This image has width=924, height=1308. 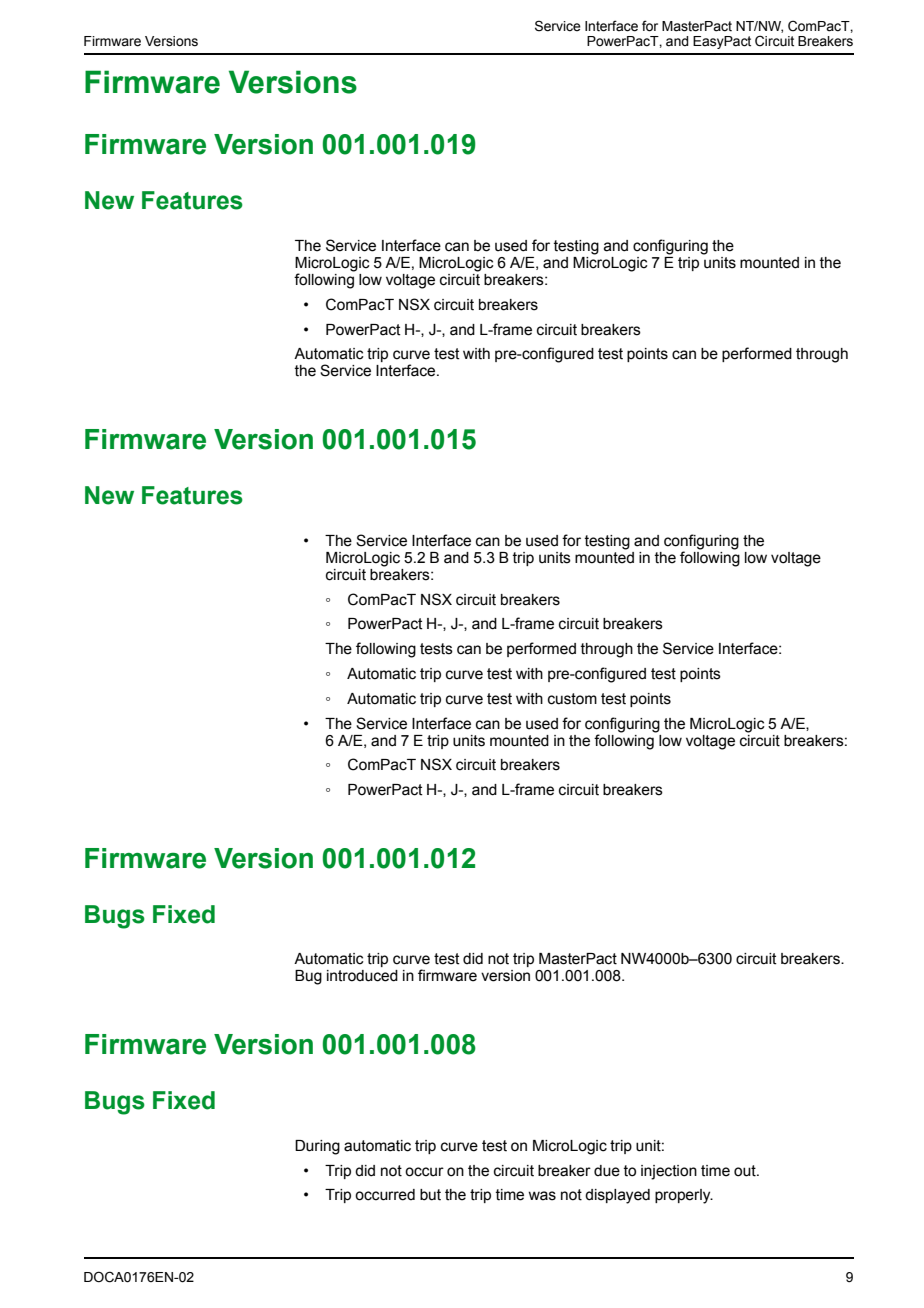 What do you see at coordinates (542, 1196) in the image?
I see `was` at bounding box center [542, 1196].
